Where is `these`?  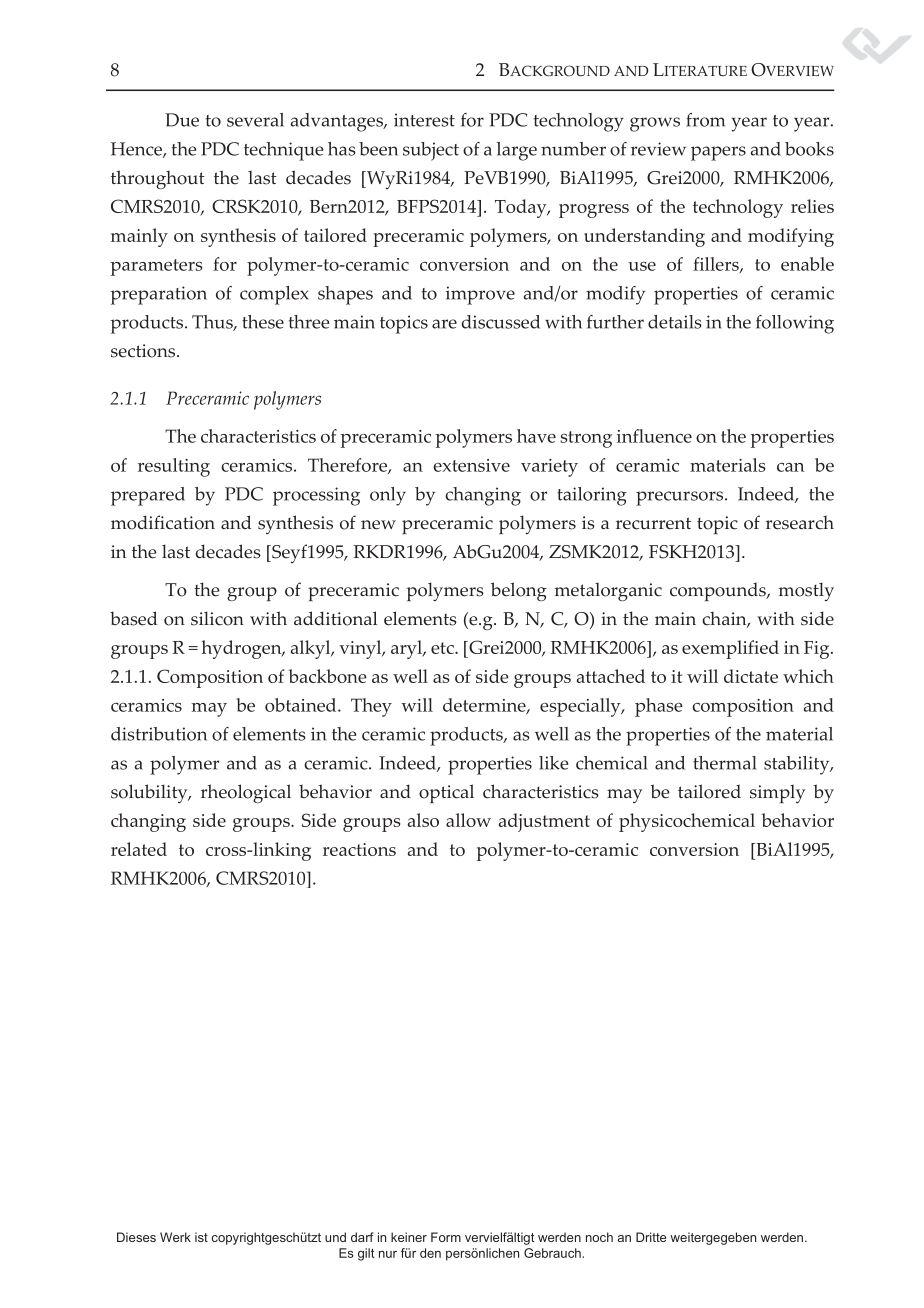 these is located at coordinates (263, 322).
